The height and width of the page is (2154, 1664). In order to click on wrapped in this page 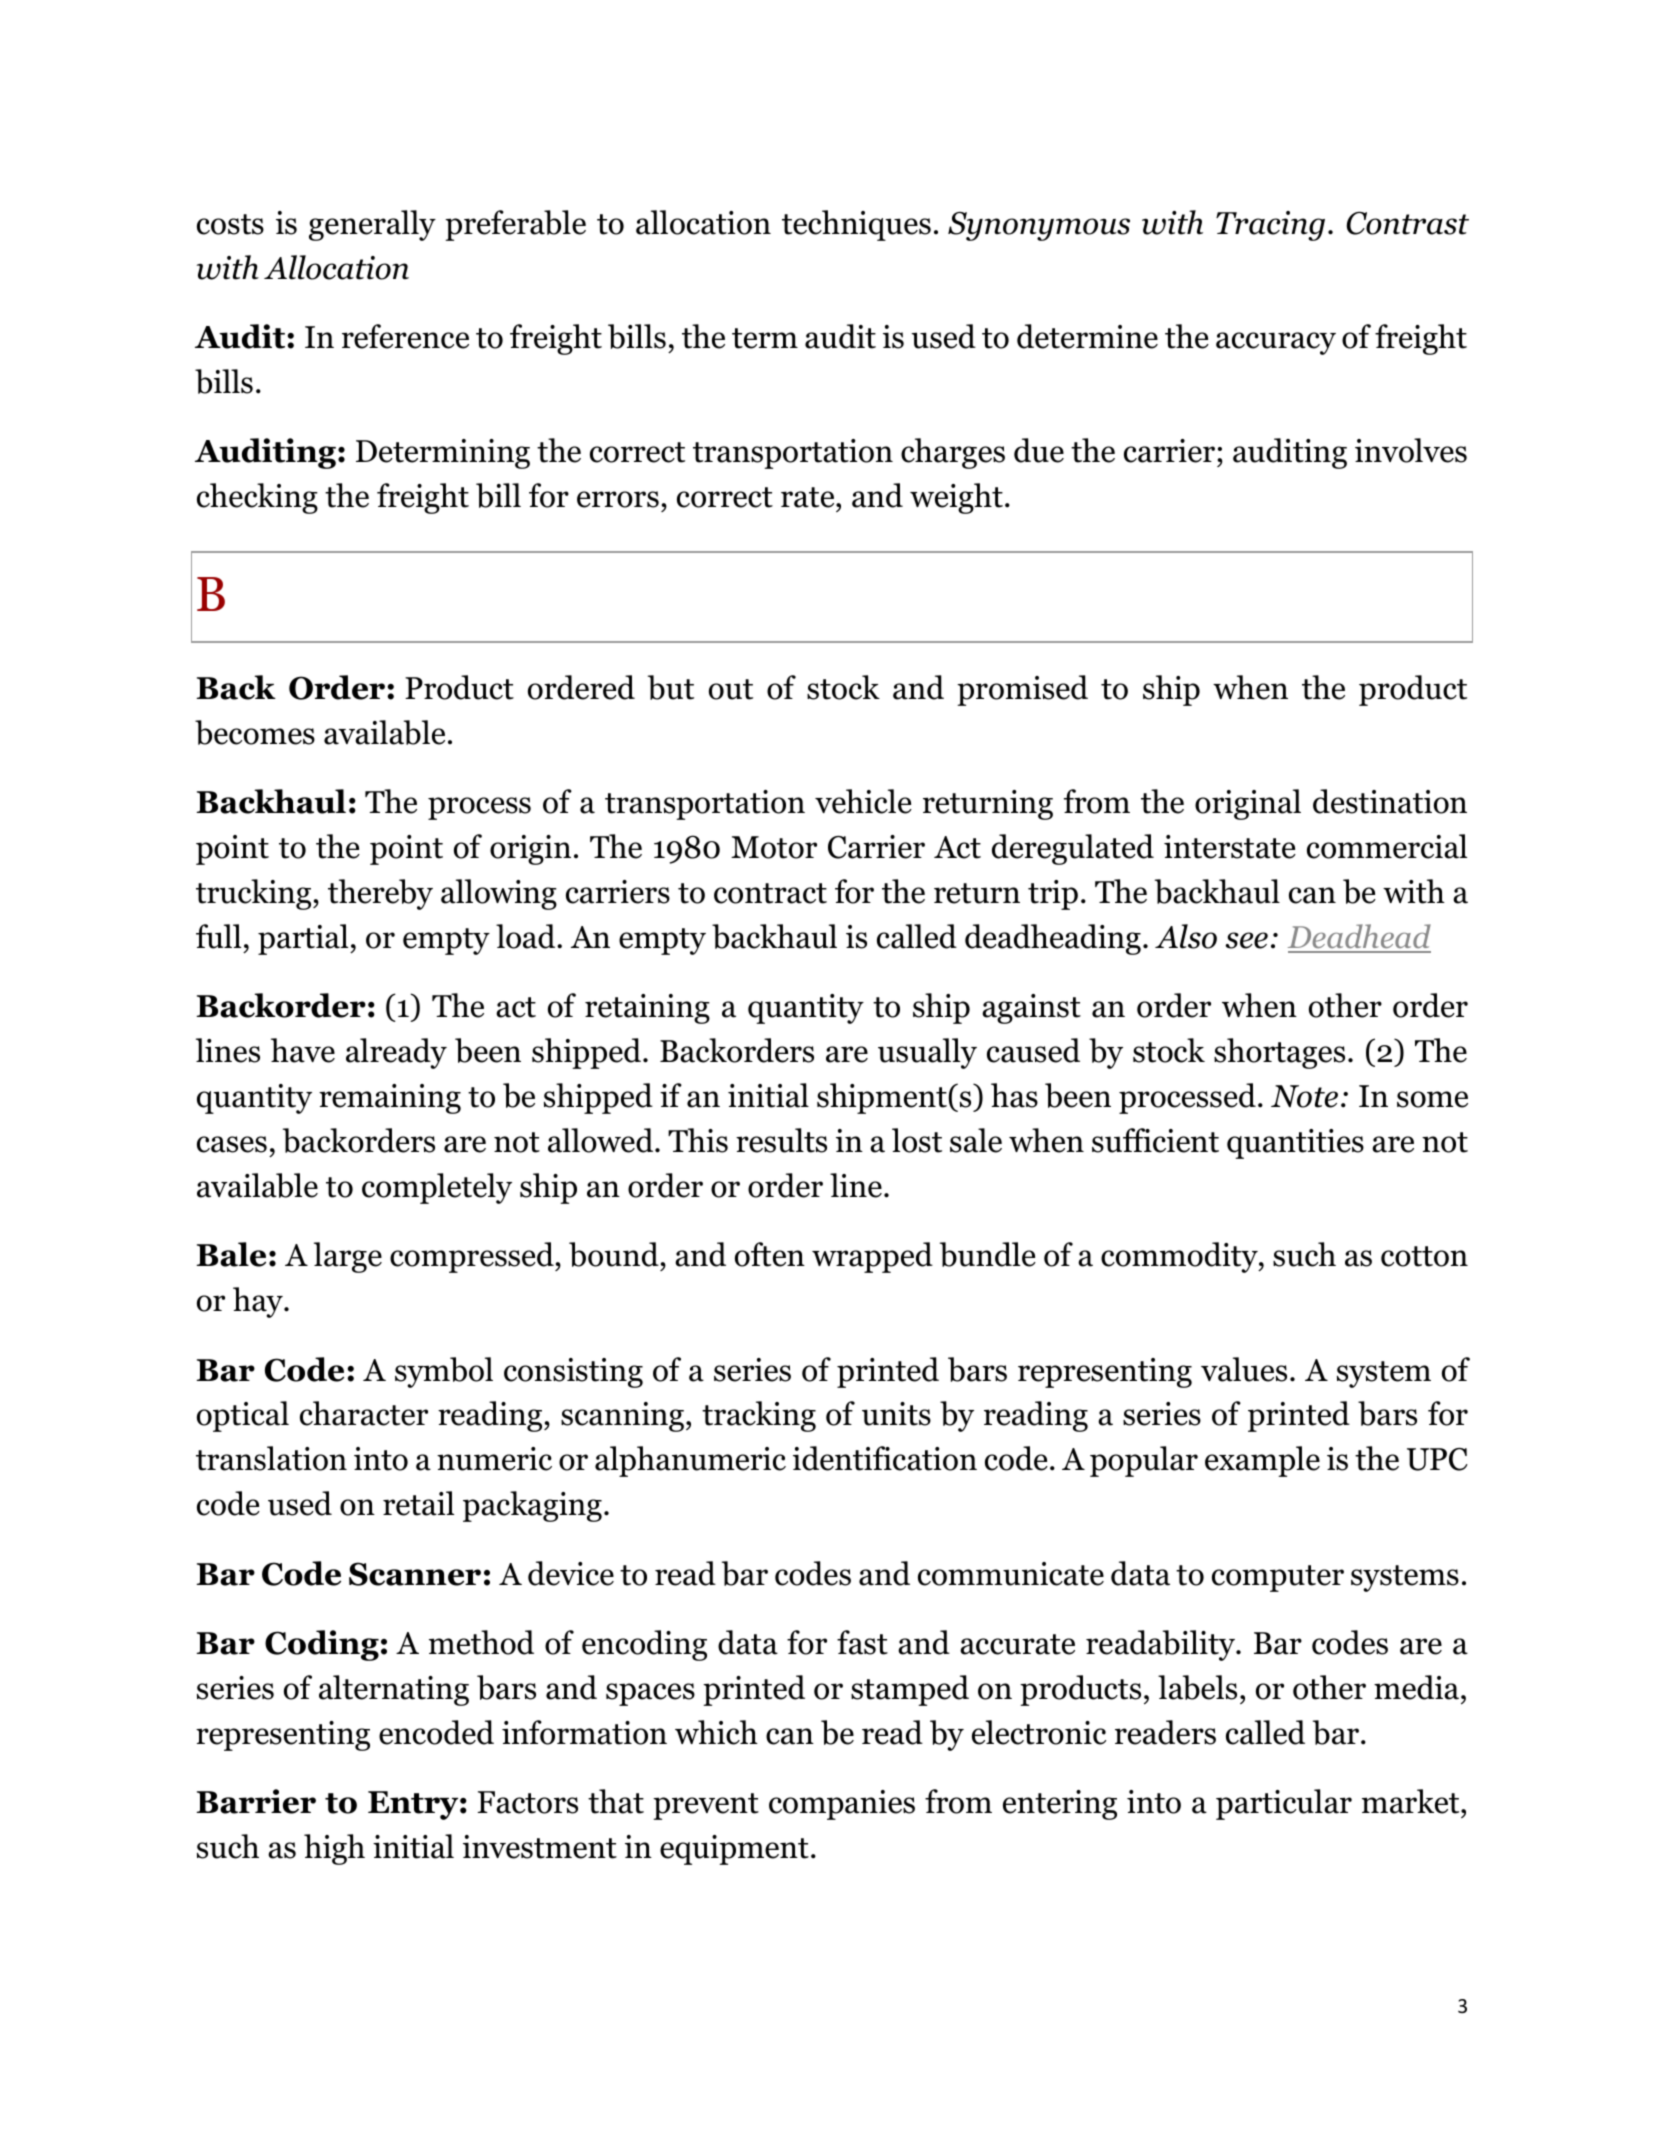, I will do `click(872, 1257)`.
